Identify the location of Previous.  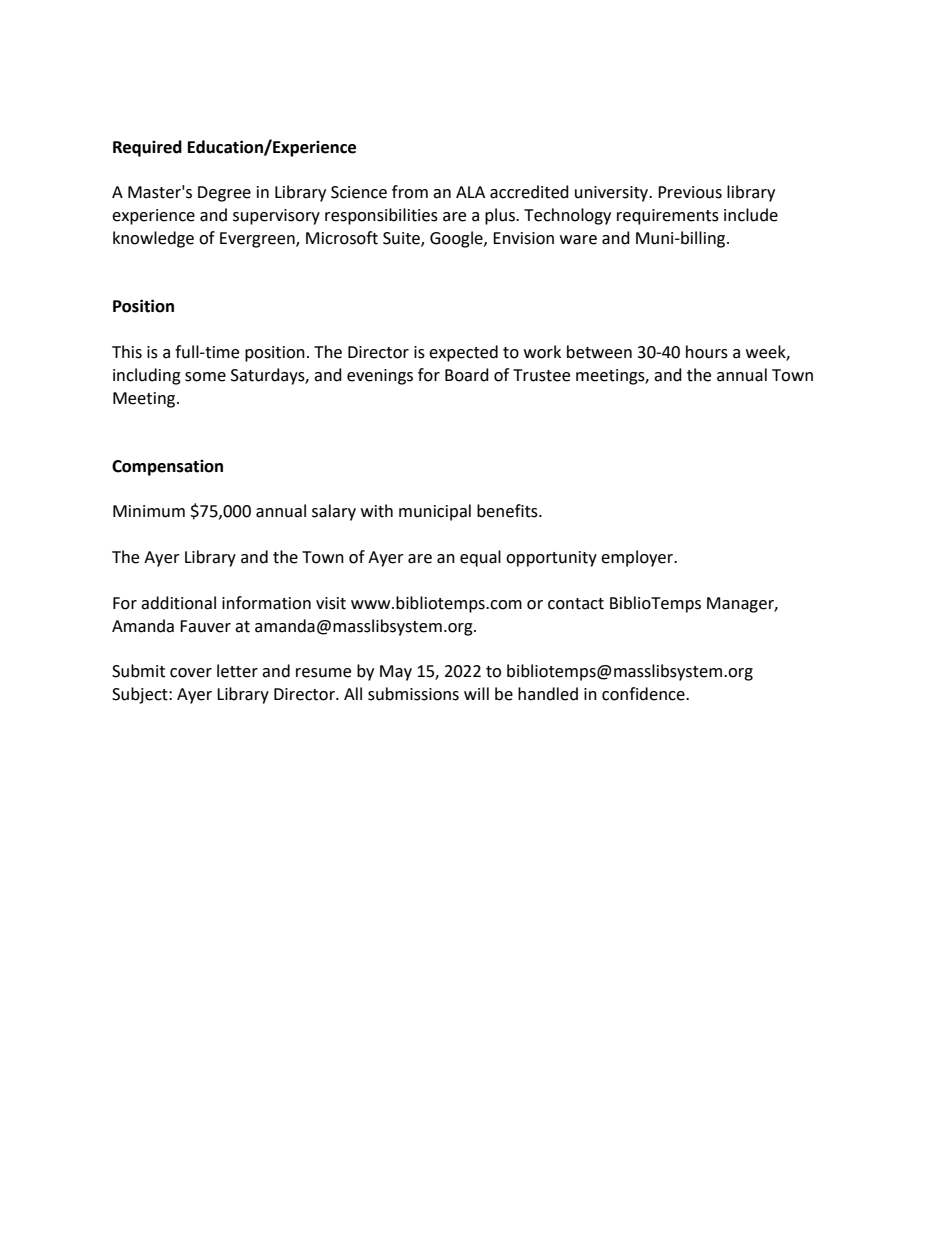
(690, 192).
